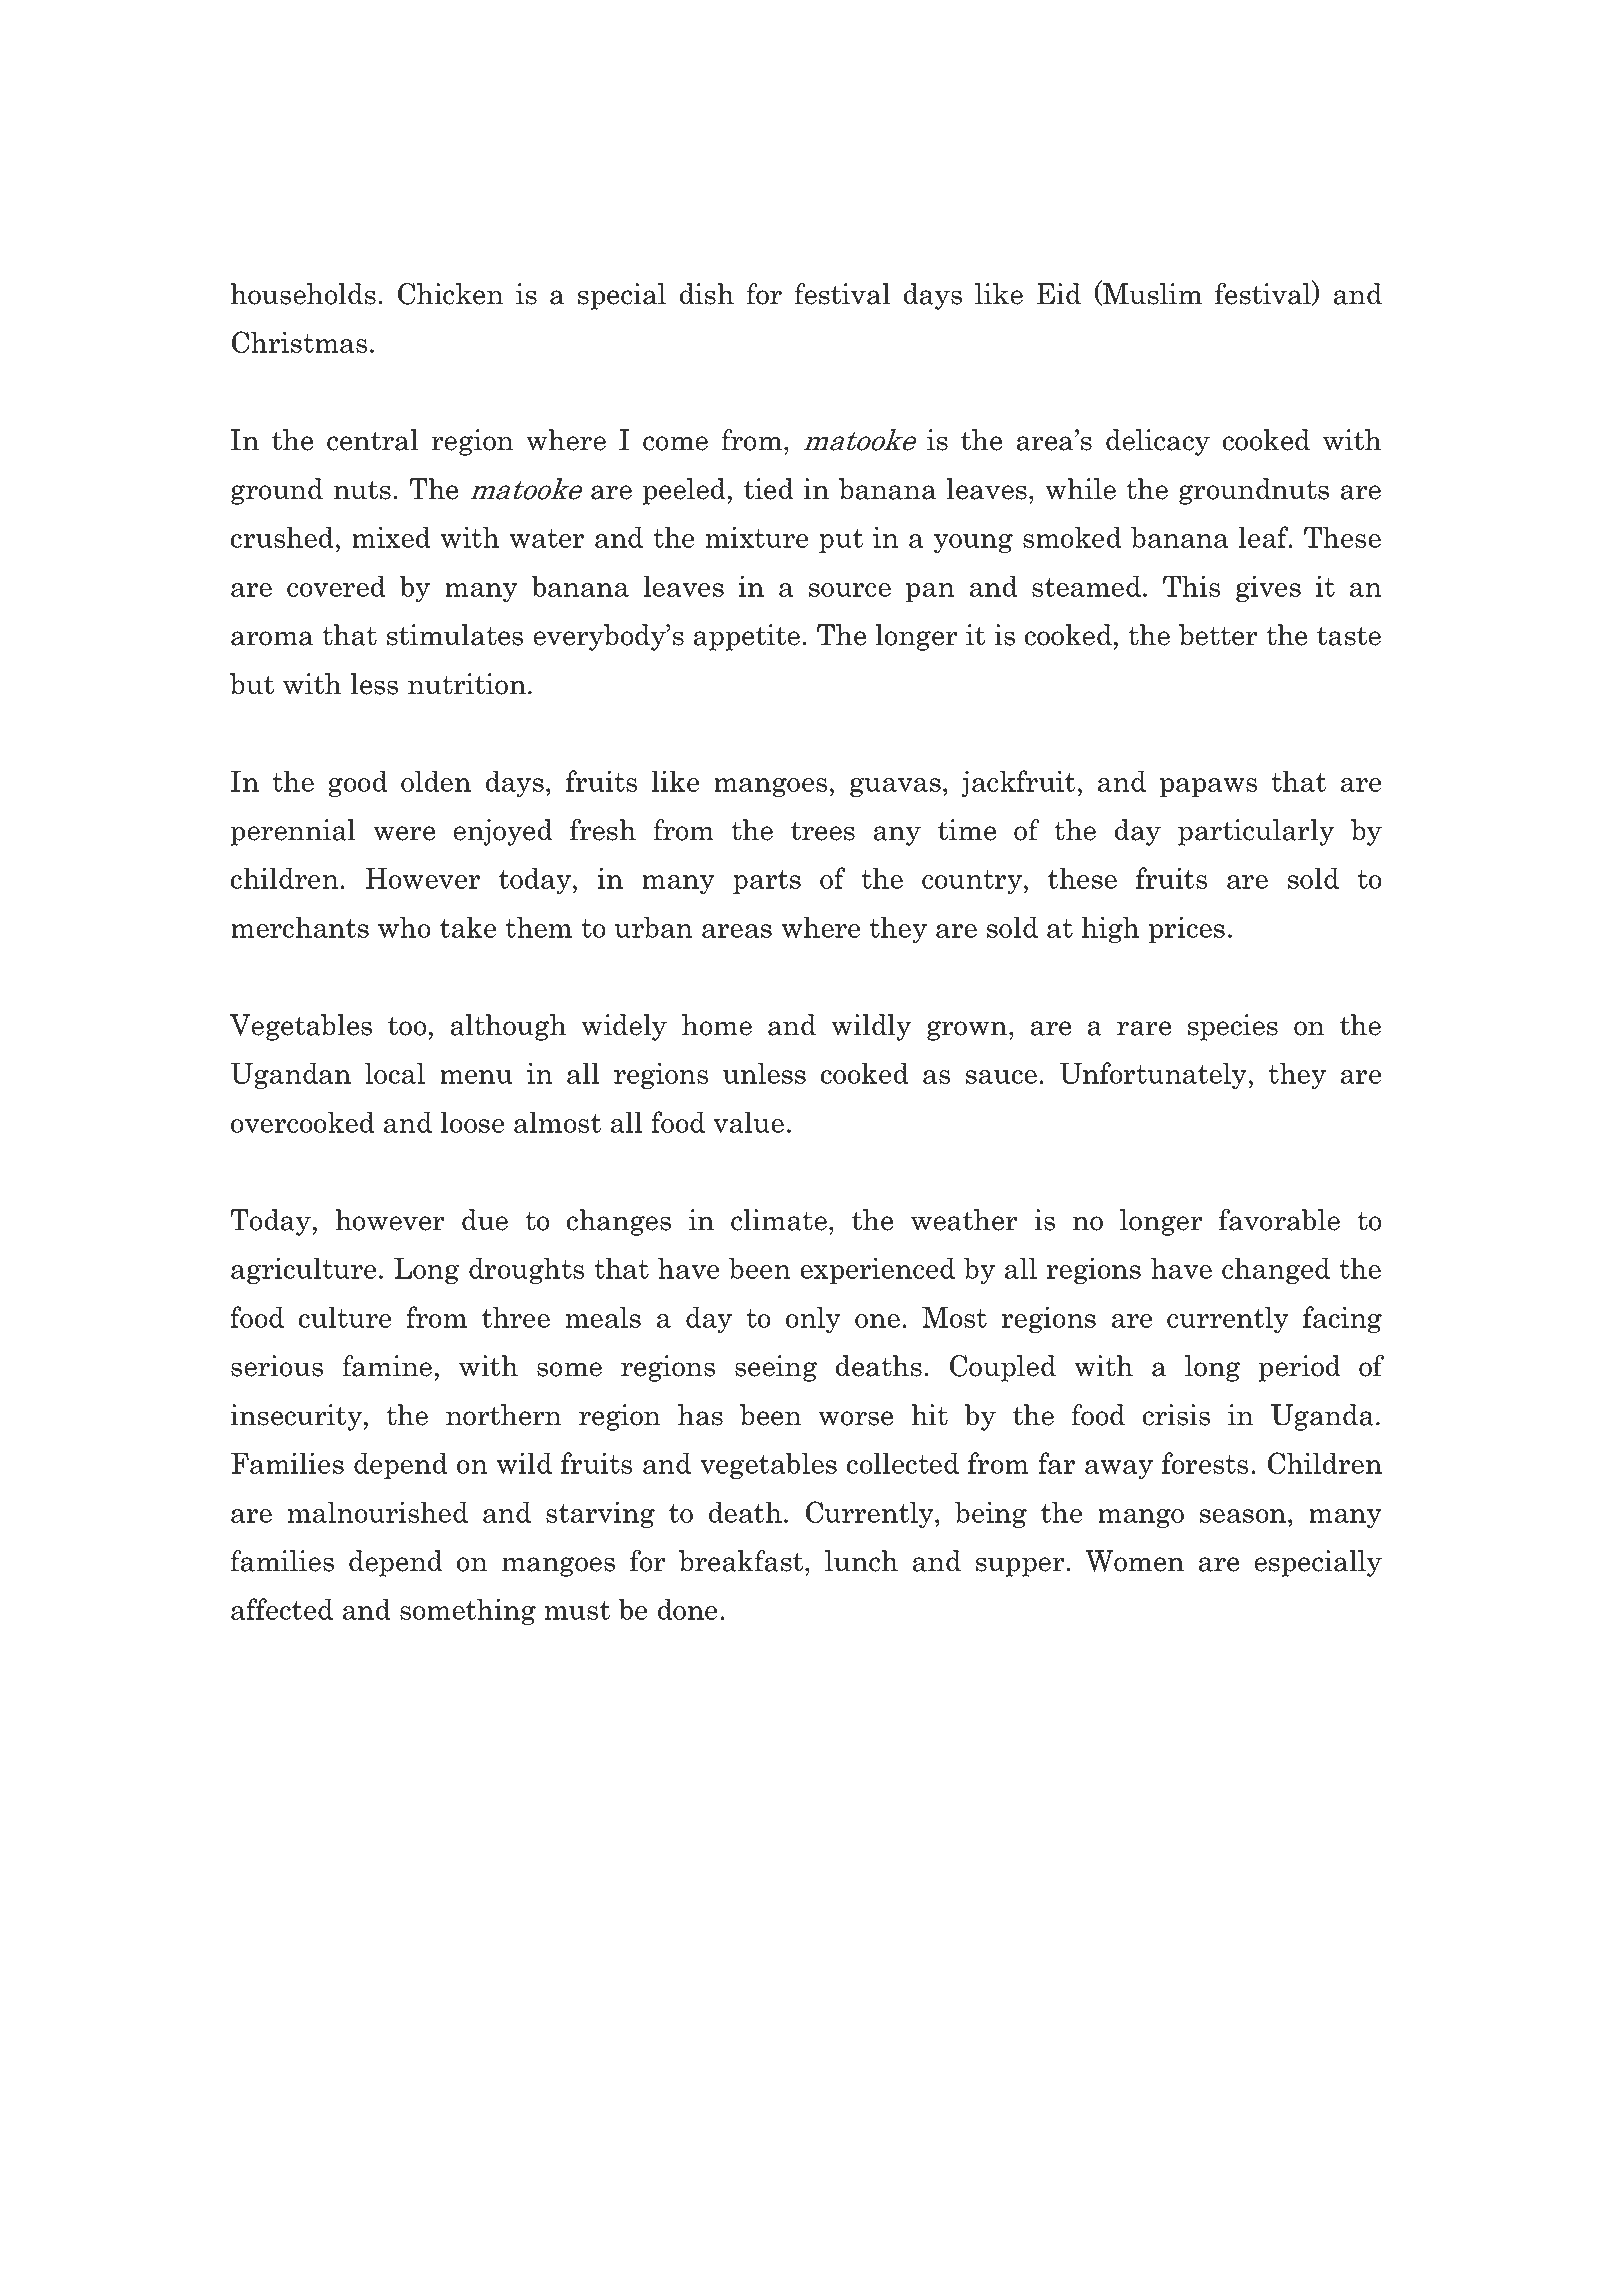 This page has height=2280, width=1612. Describe the element at coordinates (748, 1122) in the page. I see `value` at that location.
